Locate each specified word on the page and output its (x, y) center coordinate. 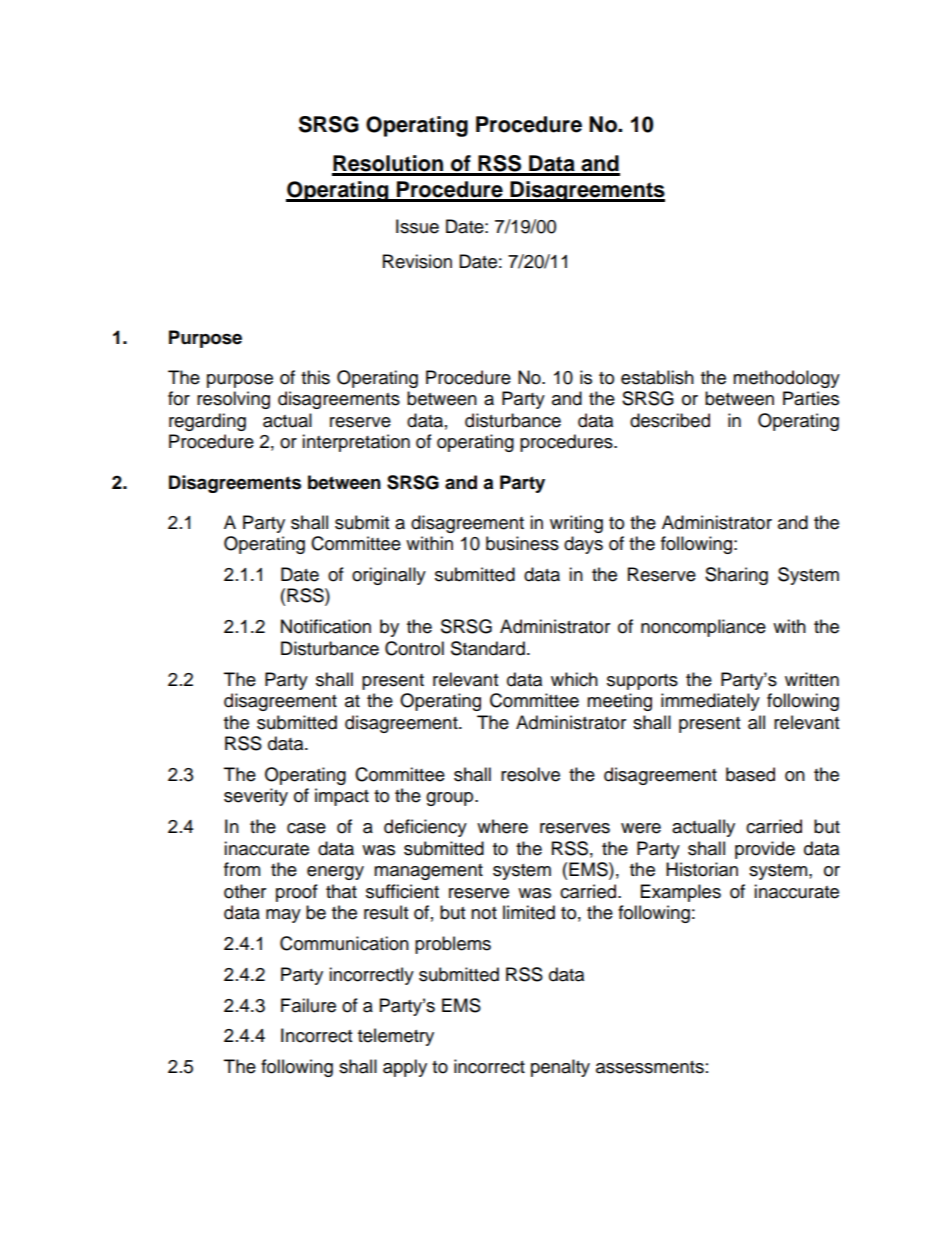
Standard (488, 648)
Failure (308, 1005)
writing (576, 524)
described (670, 420)
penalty (560, 1068)
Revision (417, 261)
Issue (417, 226)
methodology (786, 379)
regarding (207, 422)
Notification (326, 626)
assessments (650, 1067)
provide (765, 850)
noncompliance (703, 628)
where (502, 826)
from (242, 869)
